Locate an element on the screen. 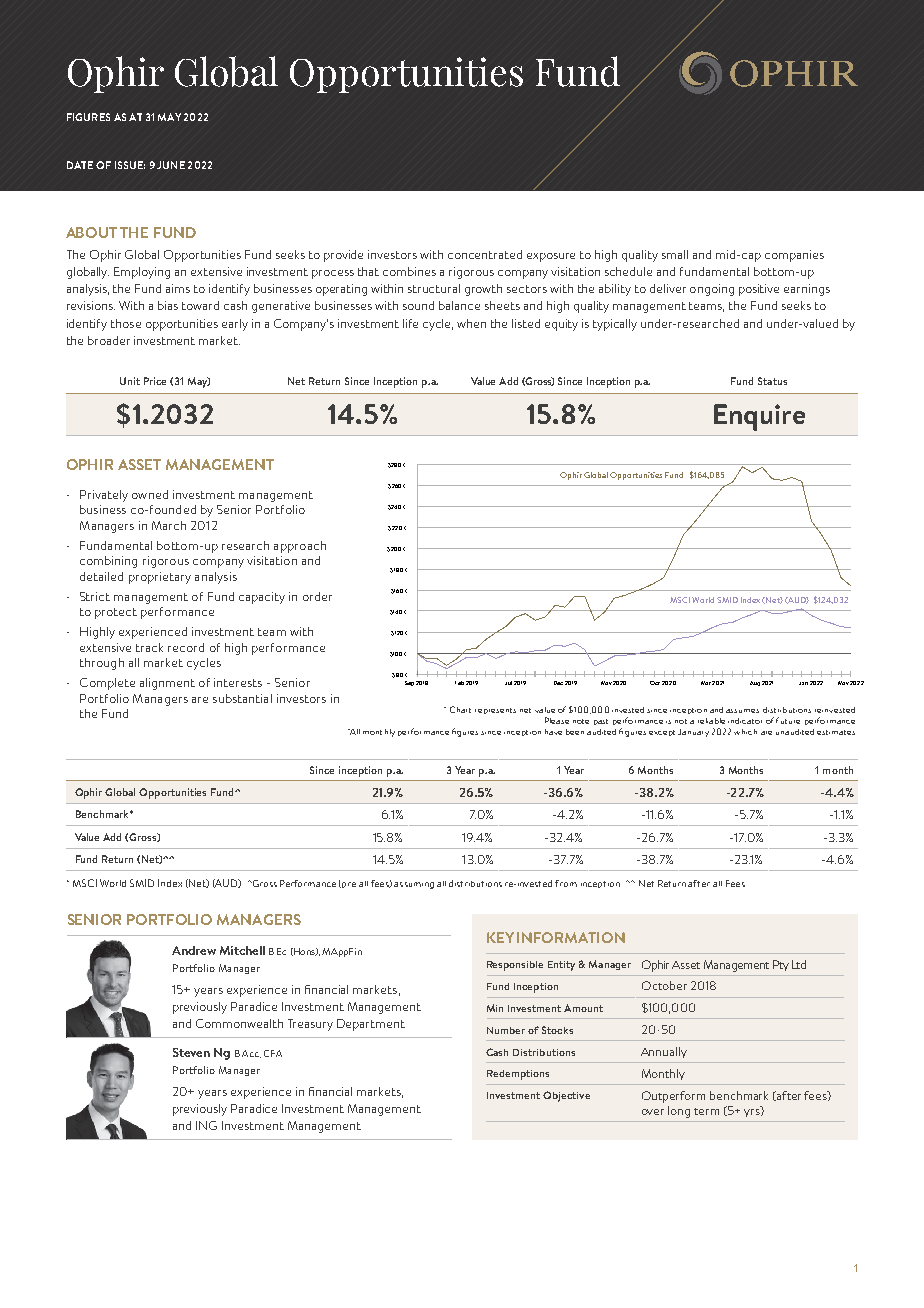 The image size is (924, 1308). approach is located at coordinates (300, 547).
